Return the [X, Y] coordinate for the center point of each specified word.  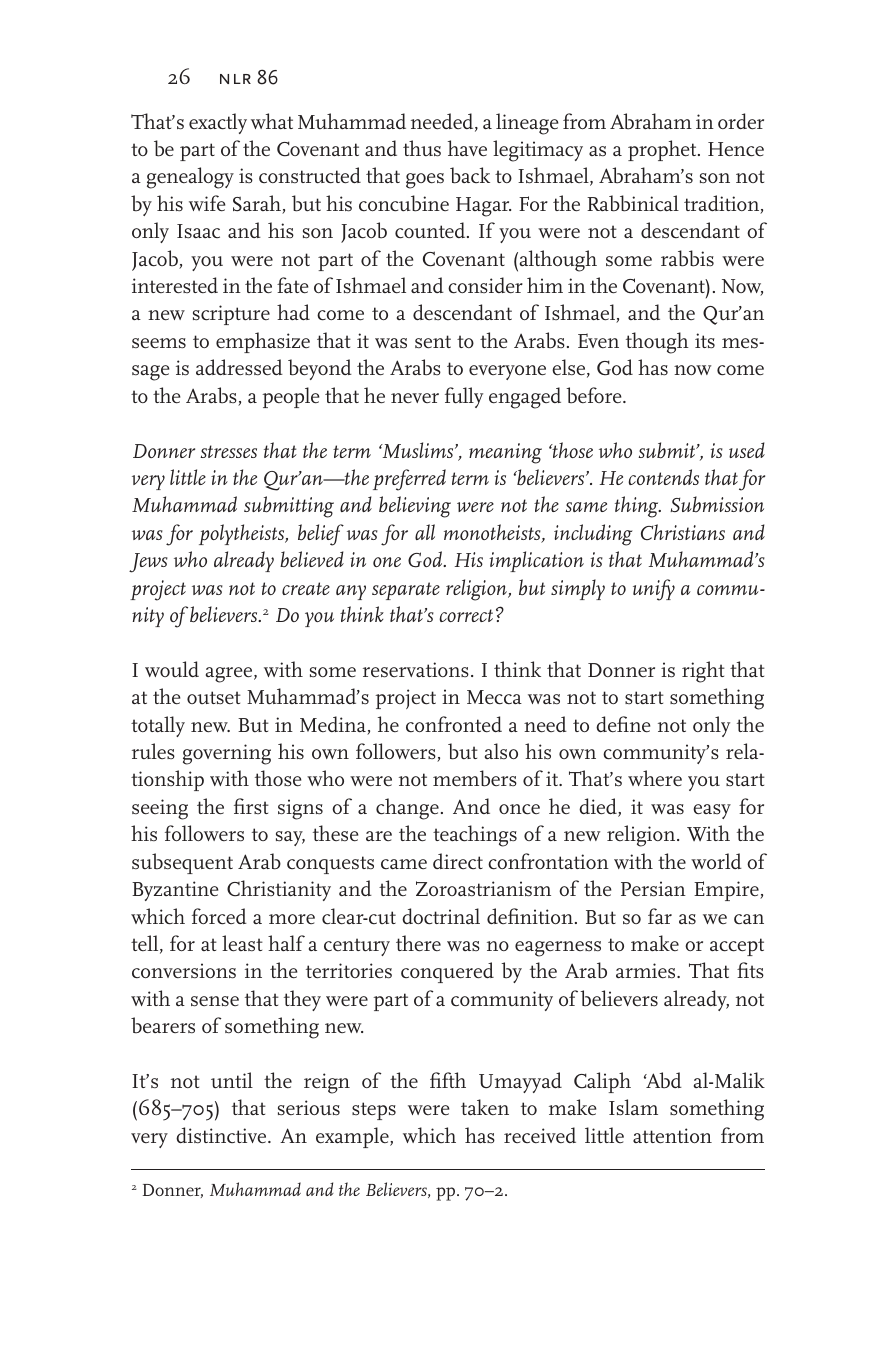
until [232, 1080]
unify [654, 590]
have [467, 148]
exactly [218, 123]
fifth [448, 1080]
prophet [663, 150]
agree [230, 675]
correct [466, 615]
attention [672, 1136]
